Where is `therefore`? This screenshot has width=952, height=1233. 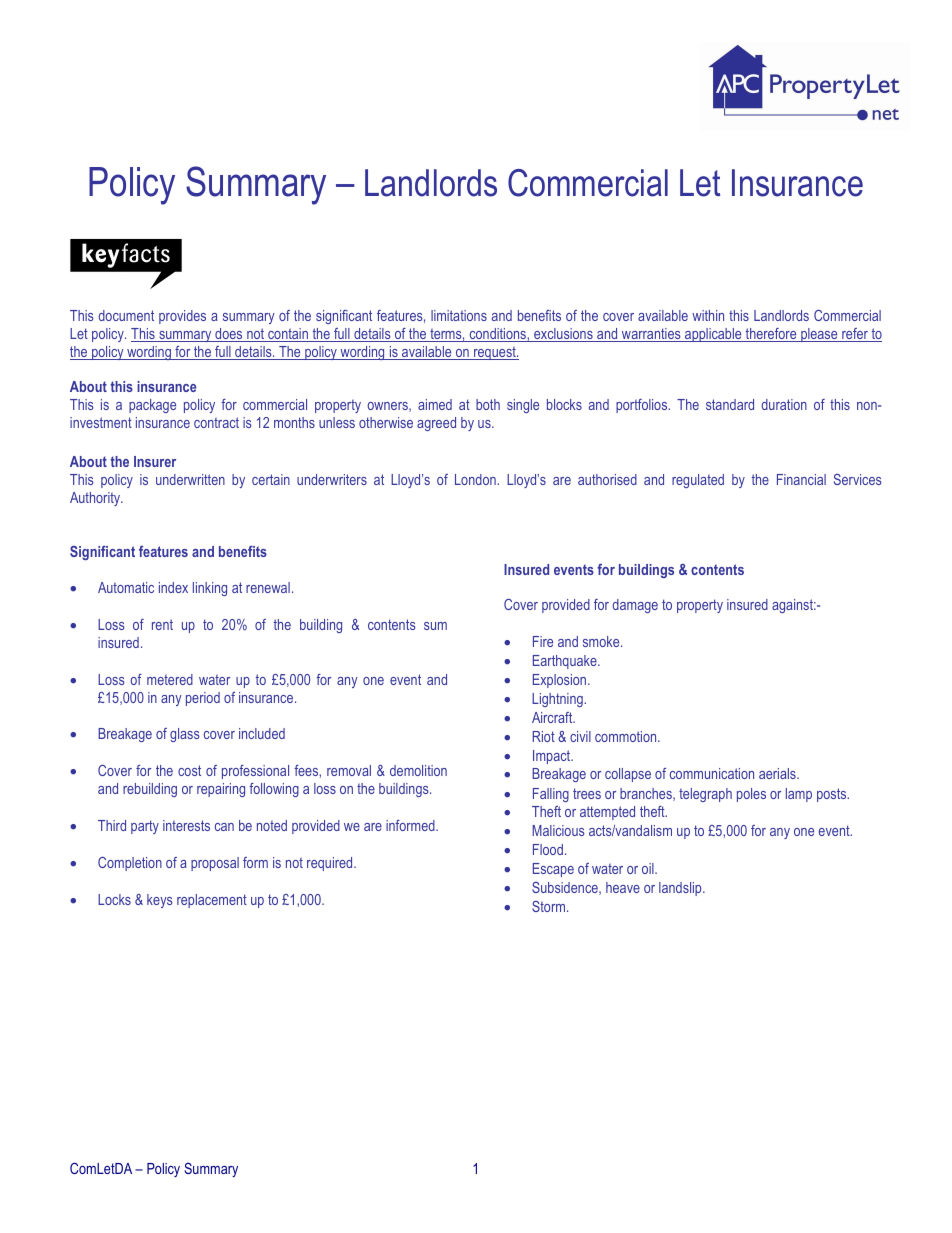
therefore is located at coordinates (771, 335).
